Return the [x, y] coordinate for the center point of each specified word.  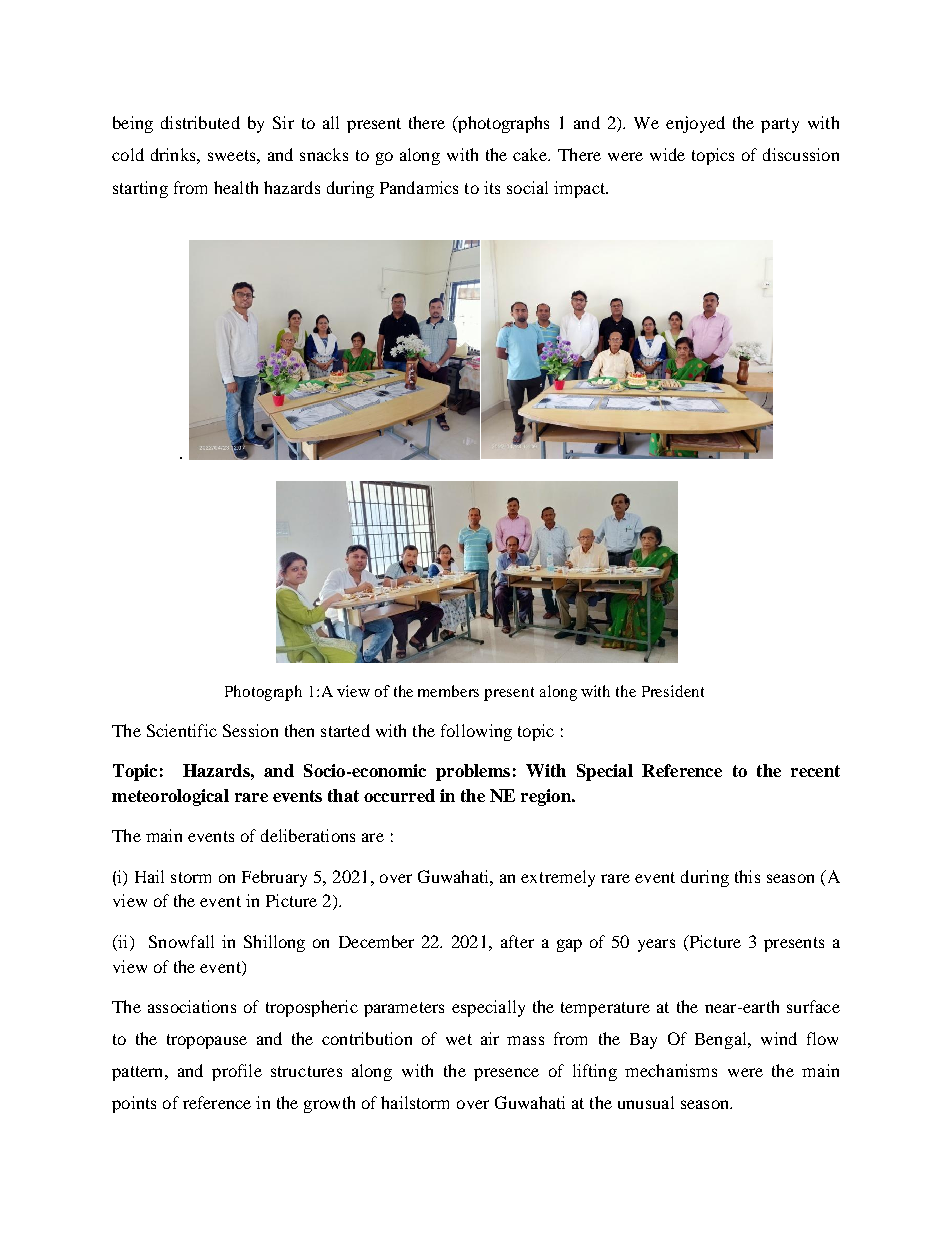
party [780, 125]
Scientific [182, 730]
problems [473, 772]
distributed [200, 122]
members [448, 691]
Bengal [722, 1040]
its [492, 187]
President [673, 691]
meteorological [170, 797]
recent [815, 771]
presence [506, 1074]
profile [237, 1072]
